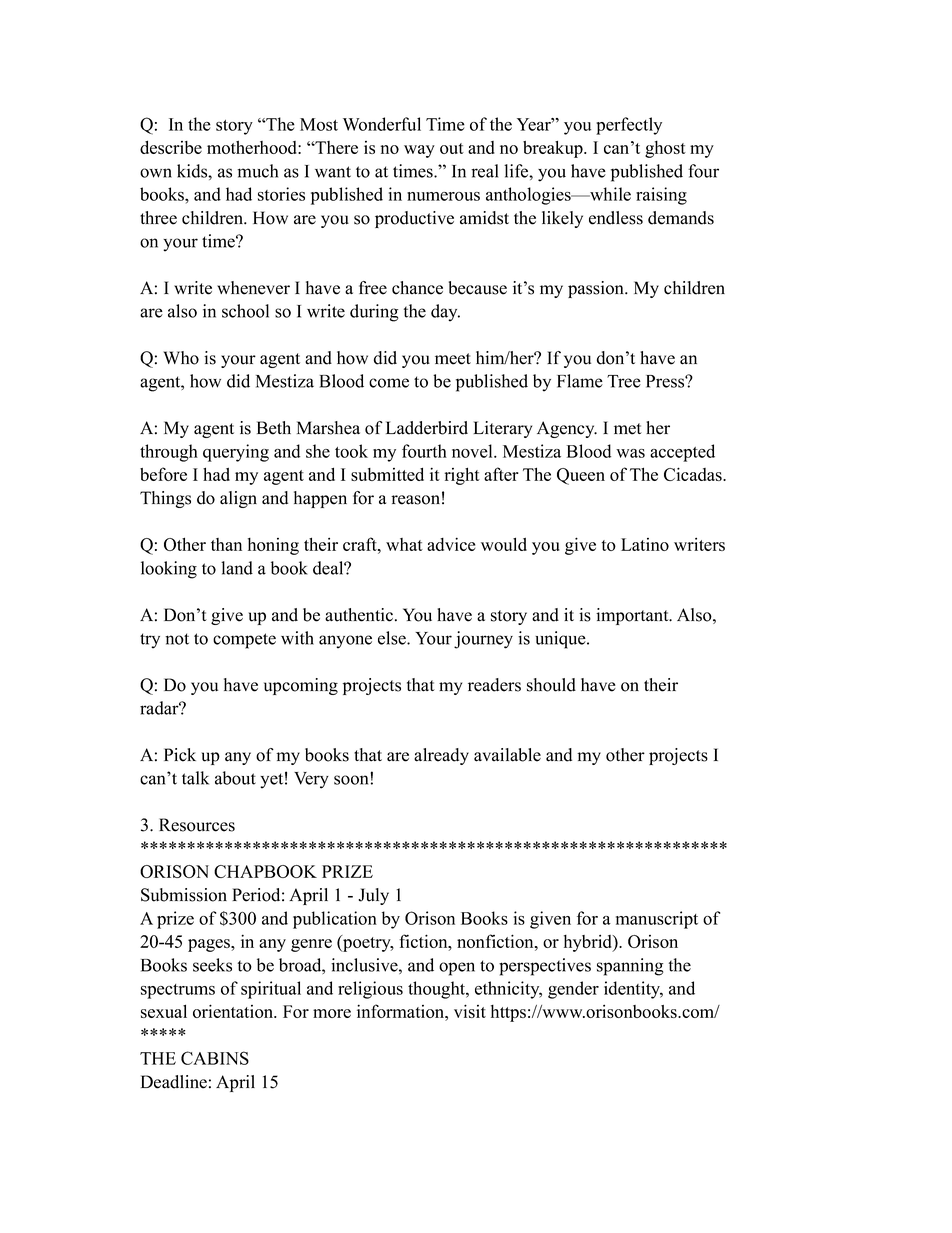 The height and width of the screenshot is (1233, 952). What do you see at coordinates (630, 453) in the screenshot?
I see `was` at bounding box center [630, 453].
